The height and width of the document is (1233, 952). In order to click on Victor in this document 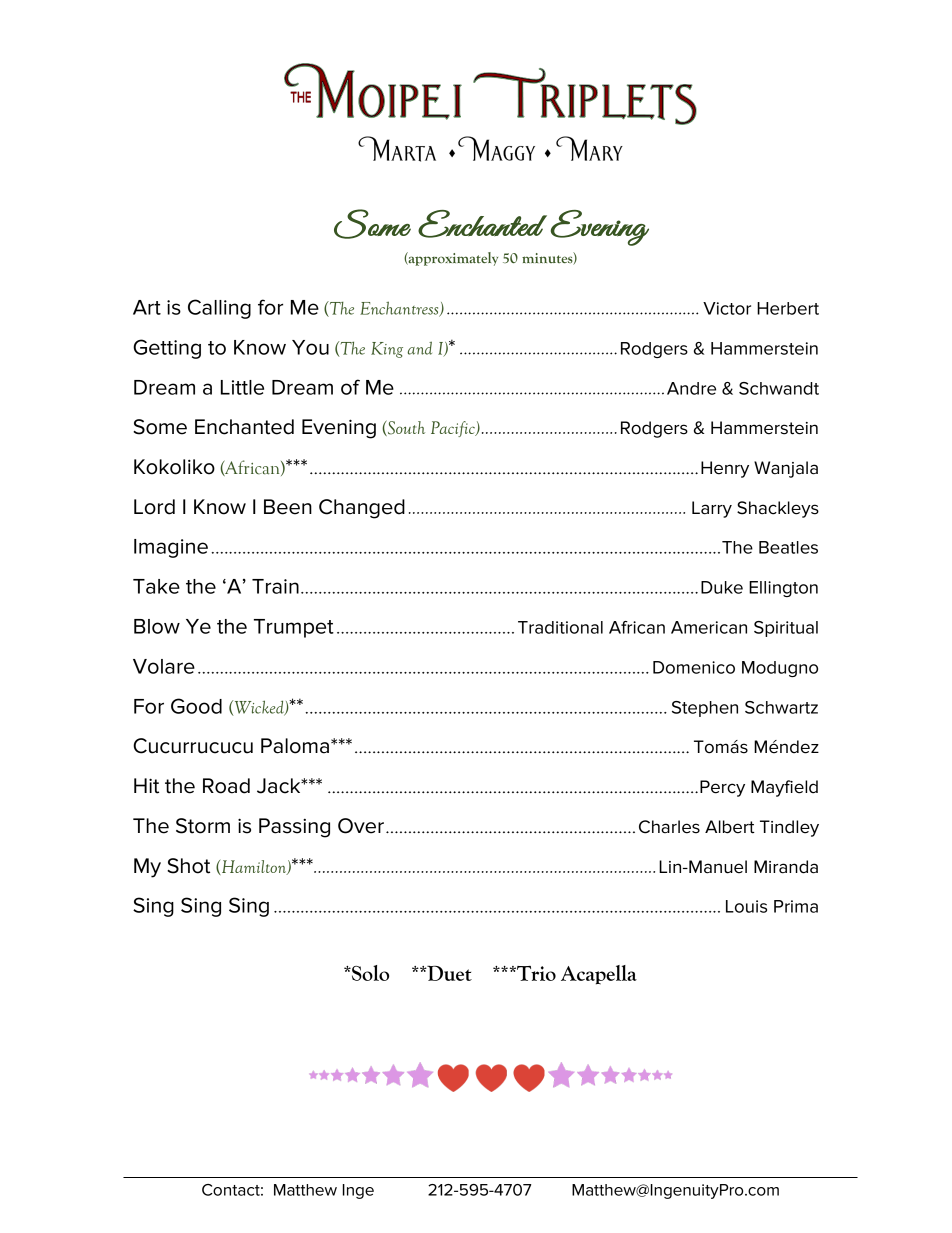, I will do `click(727, 308)`.
